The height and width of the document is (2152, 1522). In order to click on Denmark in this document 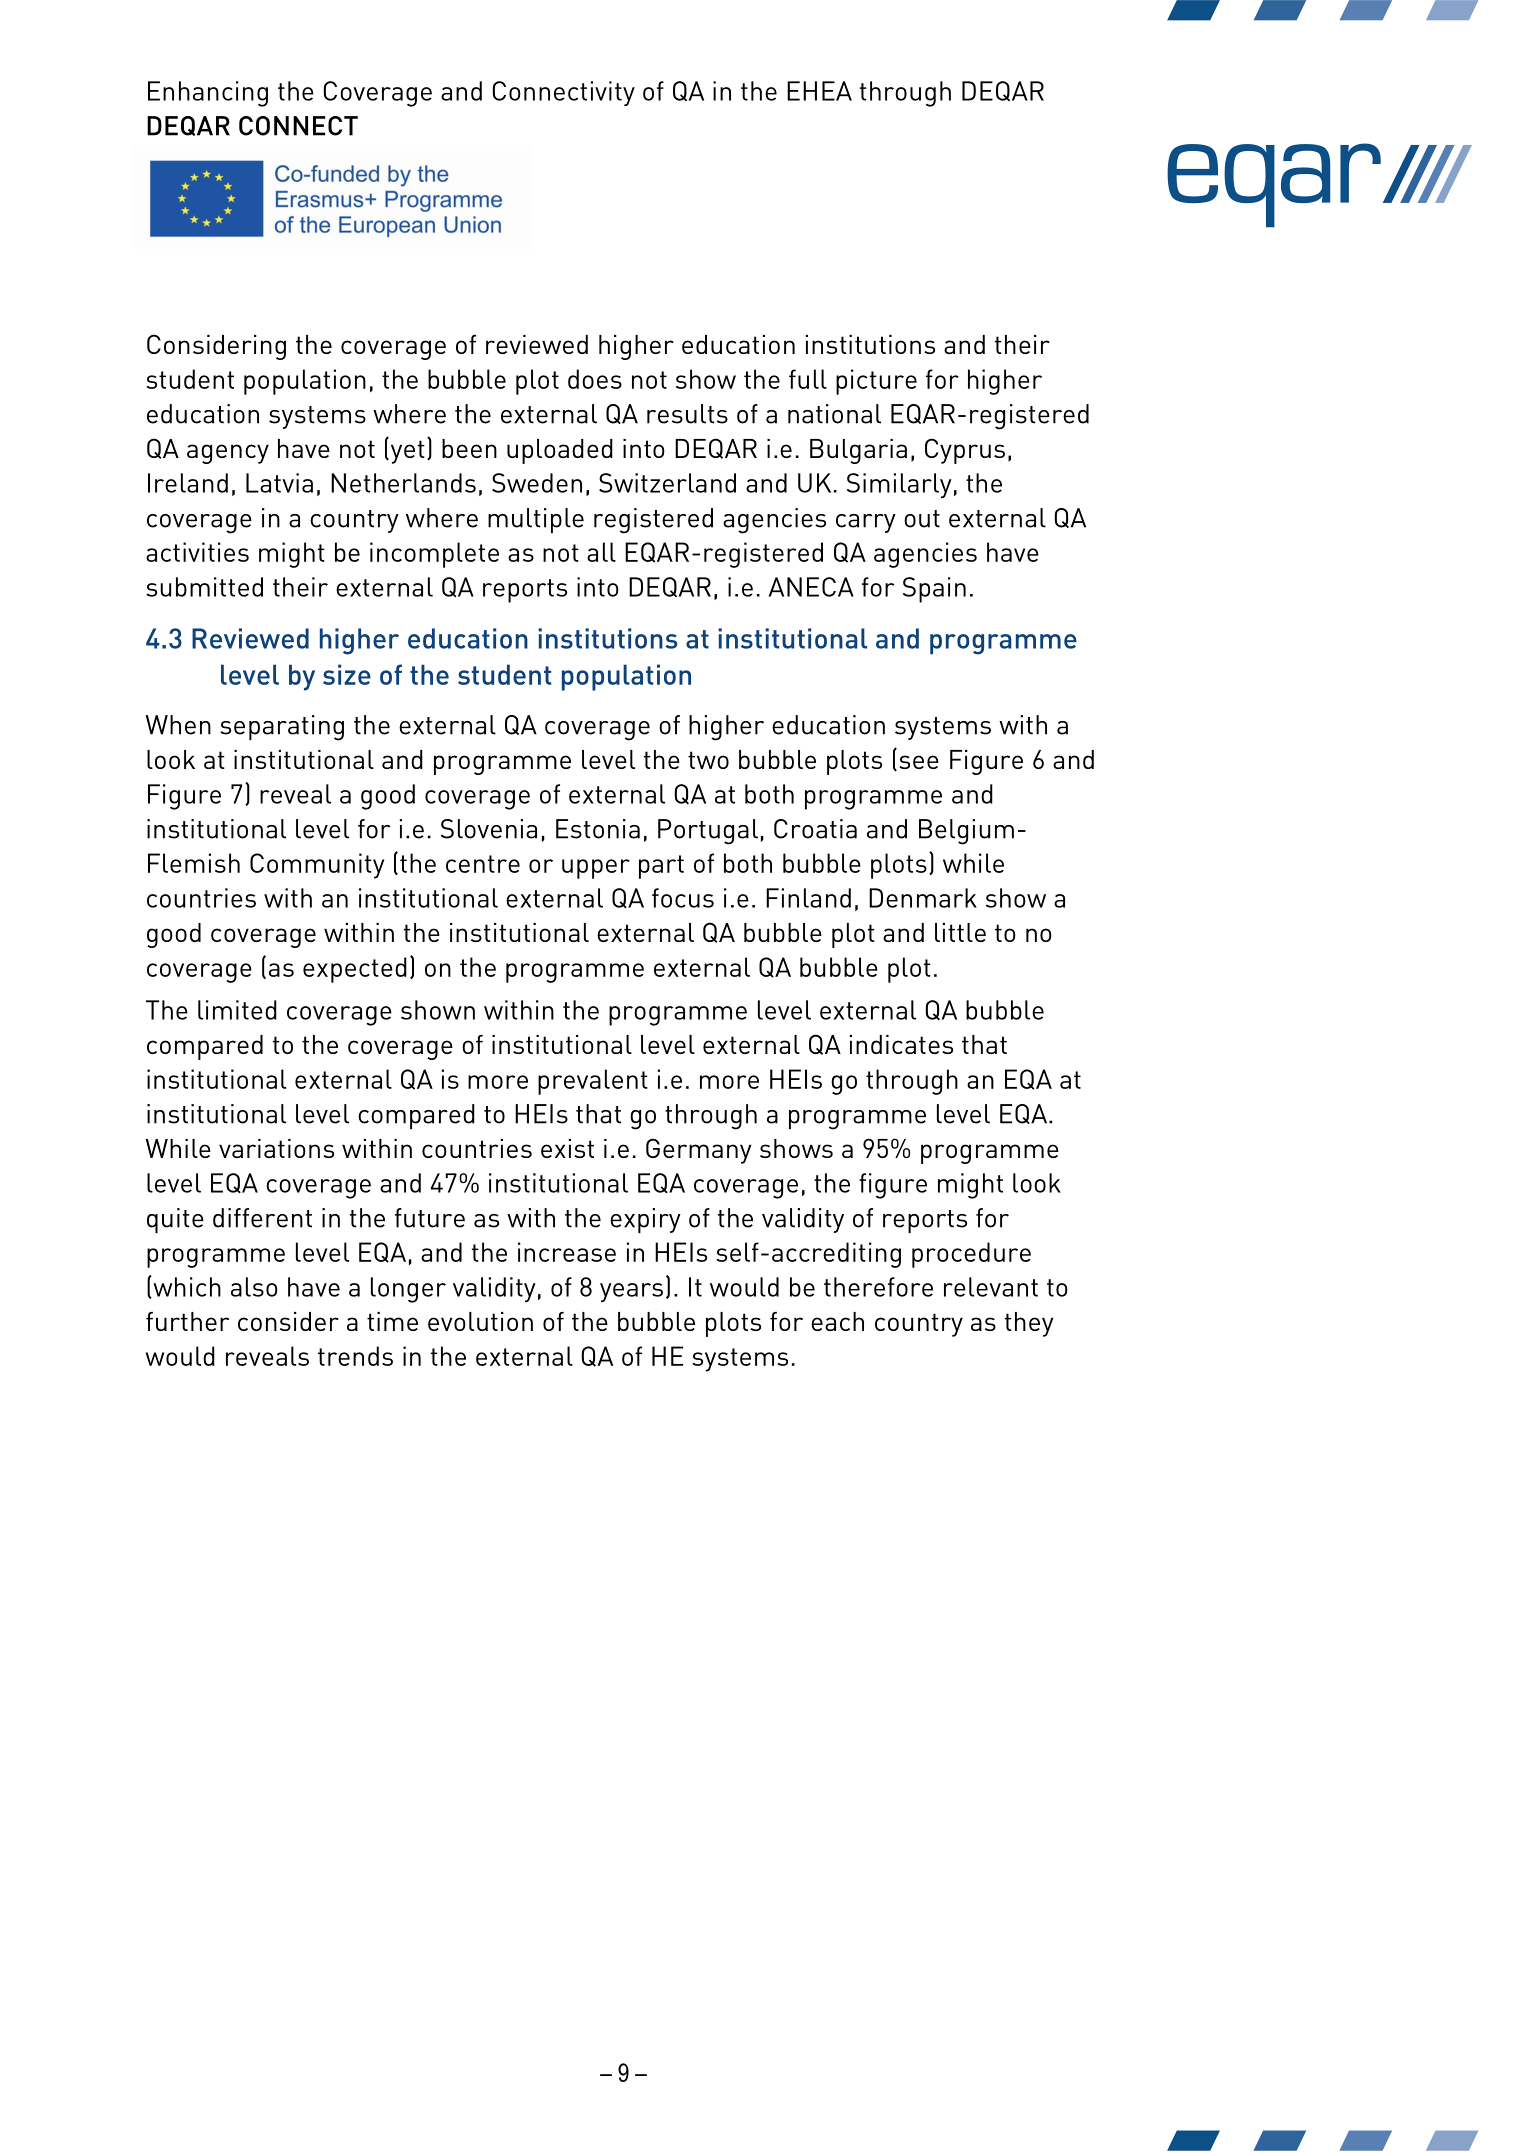, I will do `click(923, 898)`.
